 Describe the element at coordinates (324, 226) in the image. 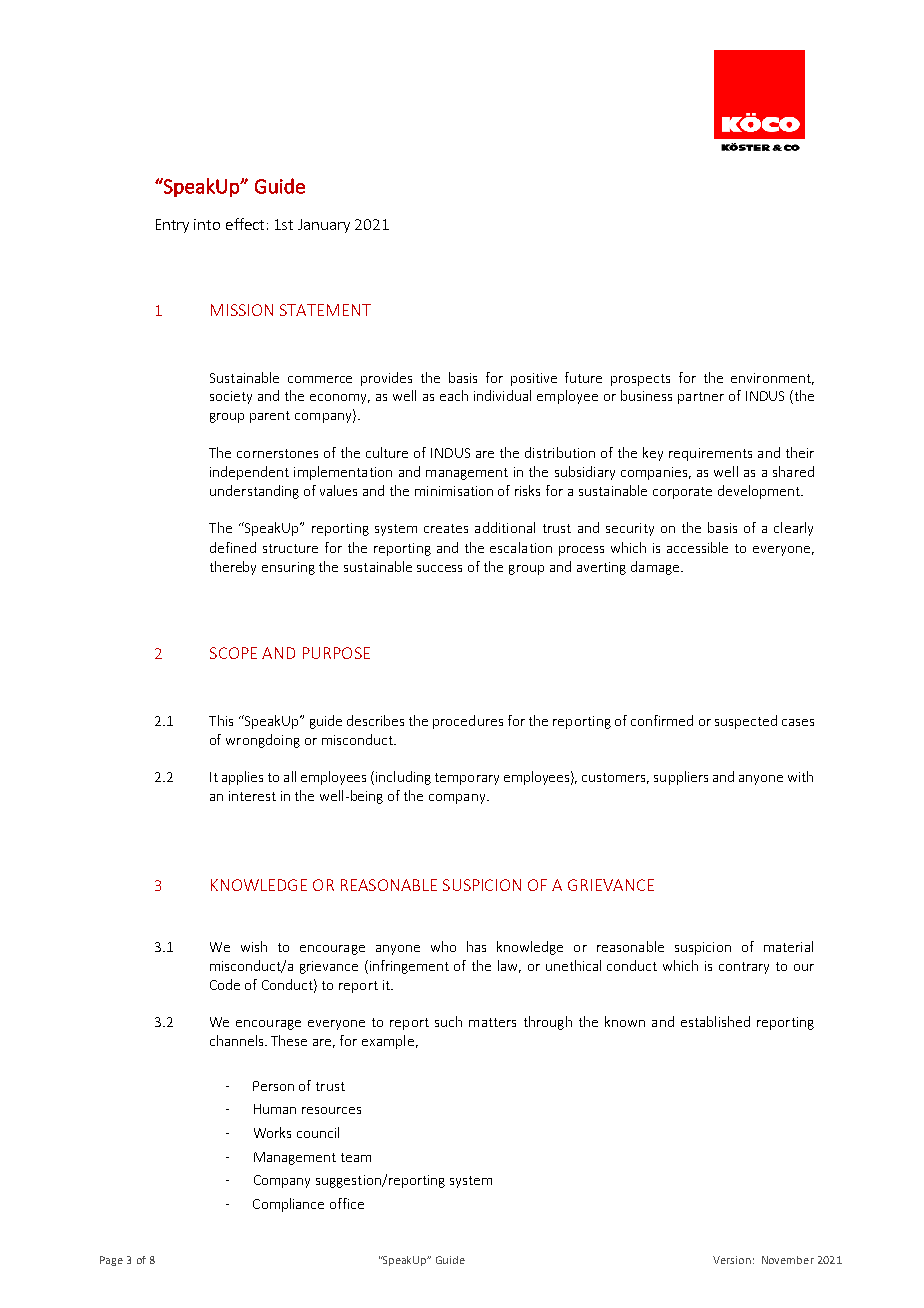

I see `January` at that location.
